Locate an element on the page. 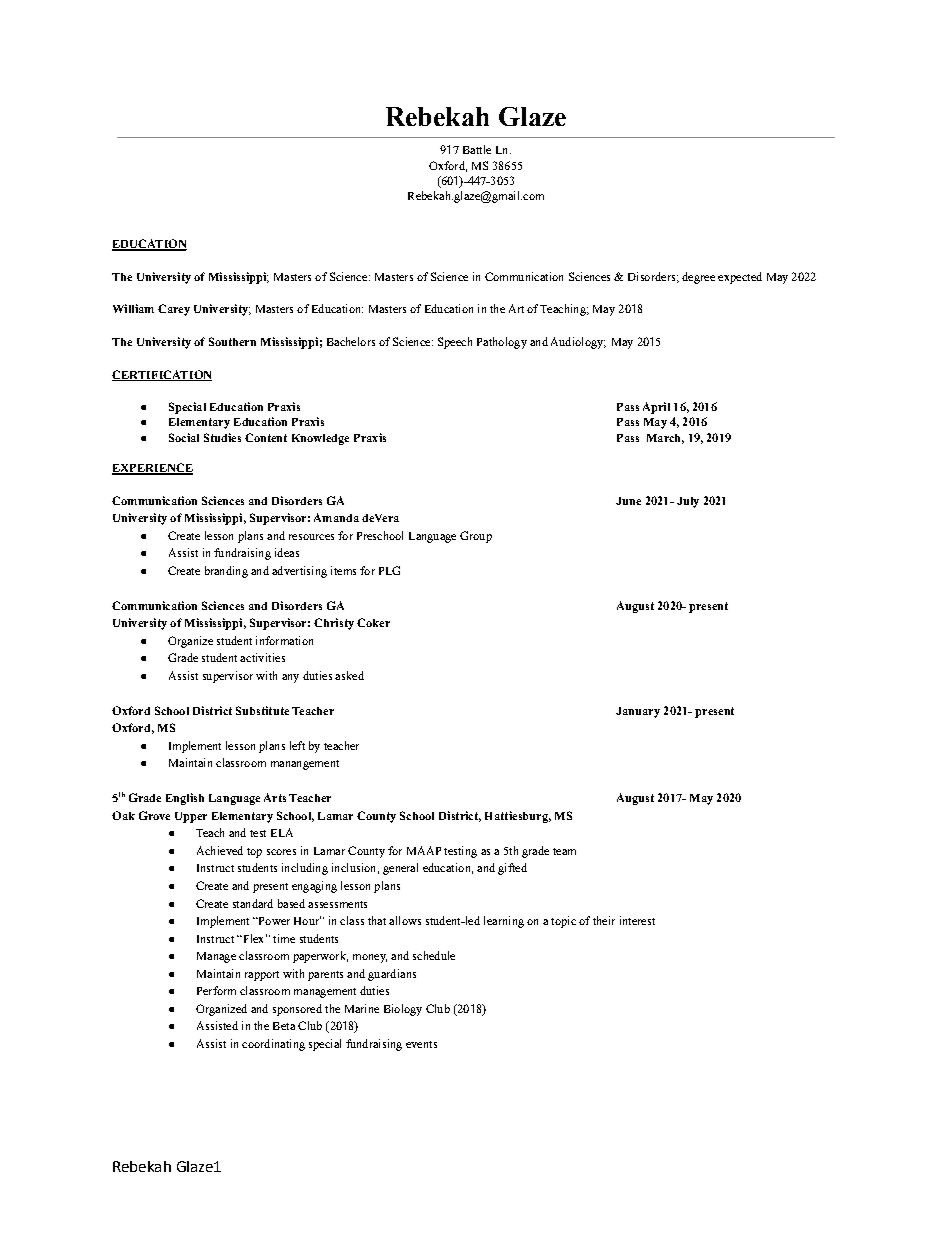 The image size is (952, 1233). Perform is located at coordinates (216, 990).
